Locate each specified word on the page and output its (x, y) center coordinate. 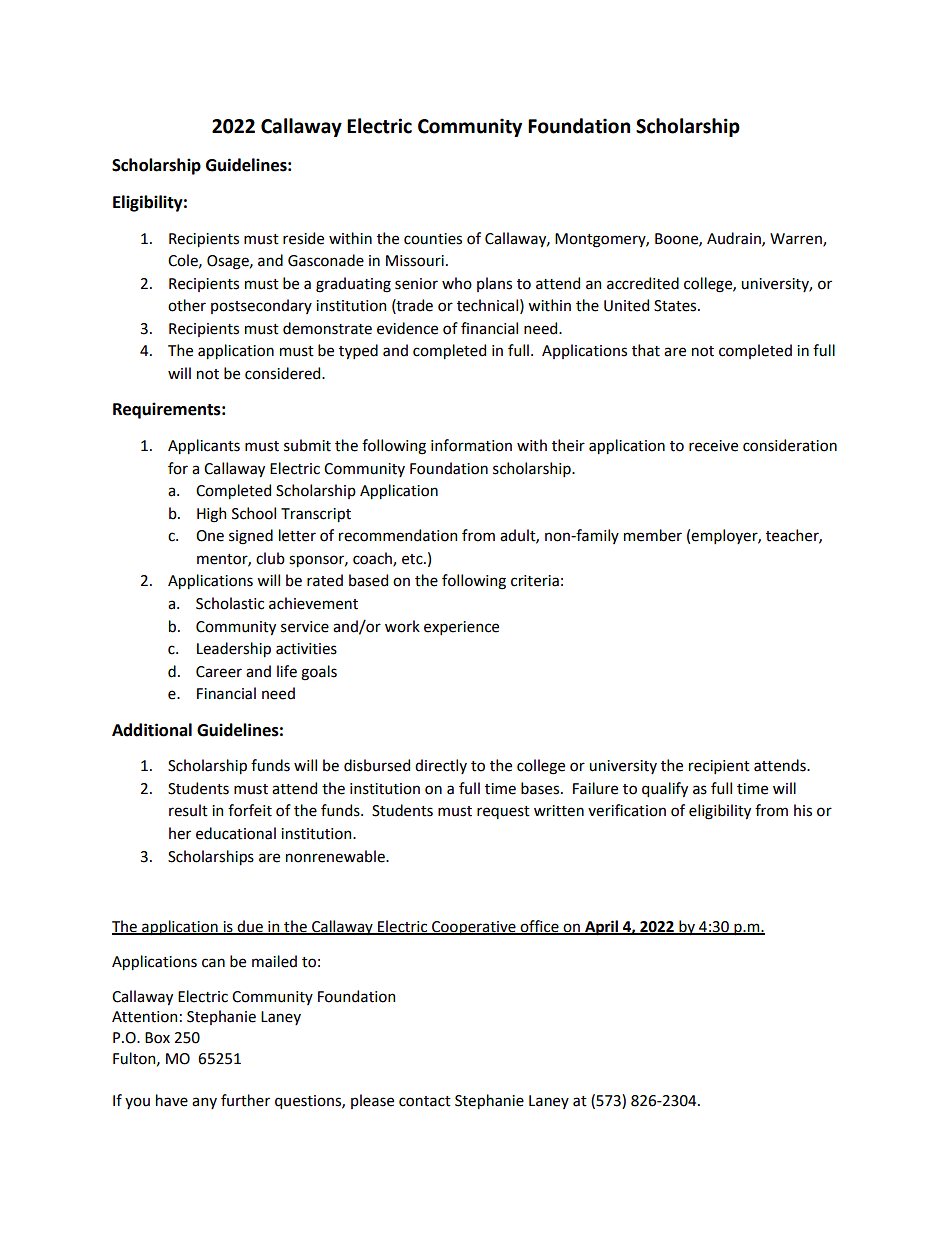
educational (236, 833)
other (187, 305)
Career (219, 672)
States (676, 306)
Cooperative (474, 928)
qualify (665, 789)
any (204, 1103)
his (803, 810)
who (457, 283)
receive (713, 446)
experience (461, 628)
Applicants (204, 446)
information (471, 445)
